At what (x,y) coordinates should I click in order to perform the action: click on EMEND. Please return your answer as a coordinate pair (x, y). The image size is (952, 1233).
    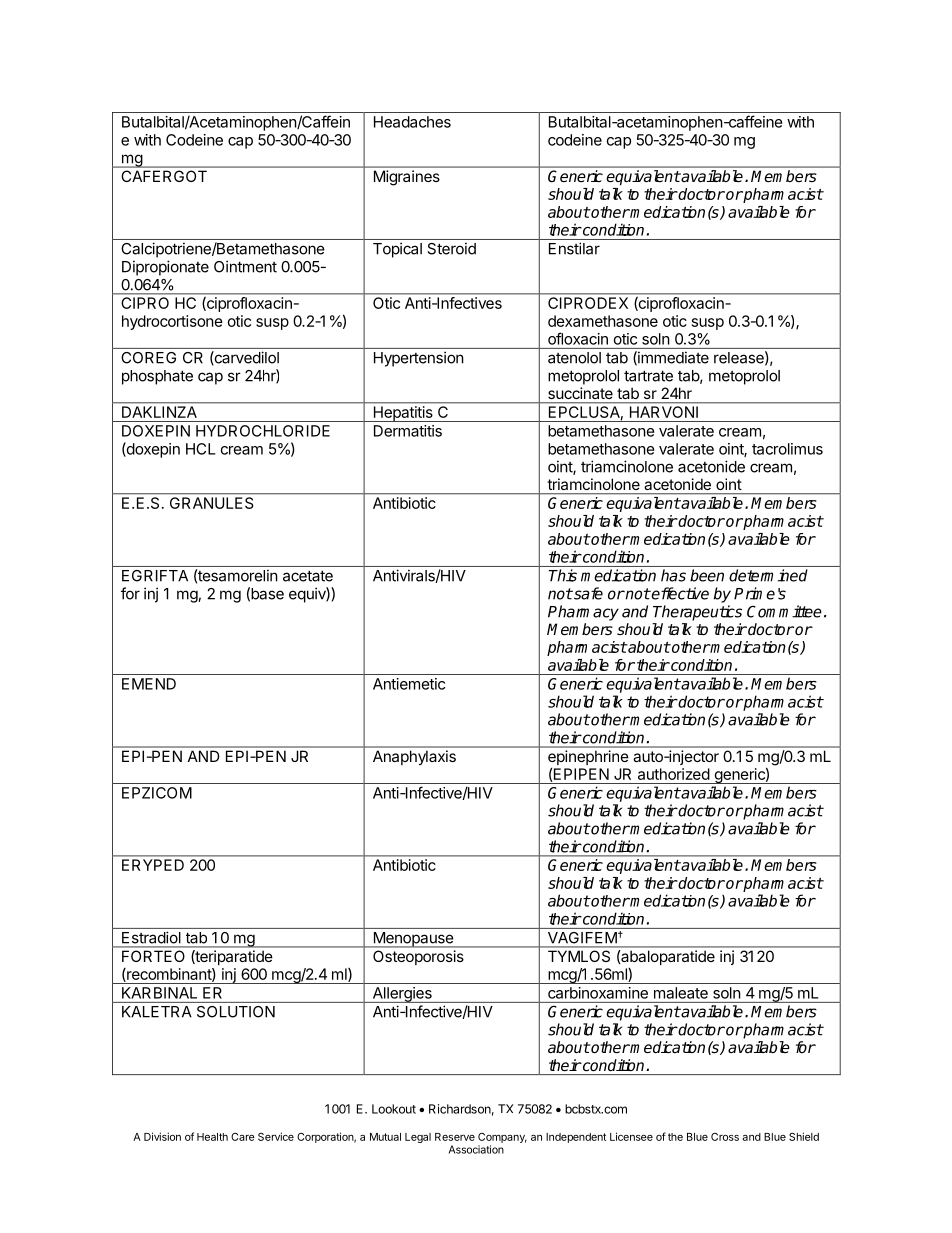
    Looking at the image, I should click on (149, 684).
